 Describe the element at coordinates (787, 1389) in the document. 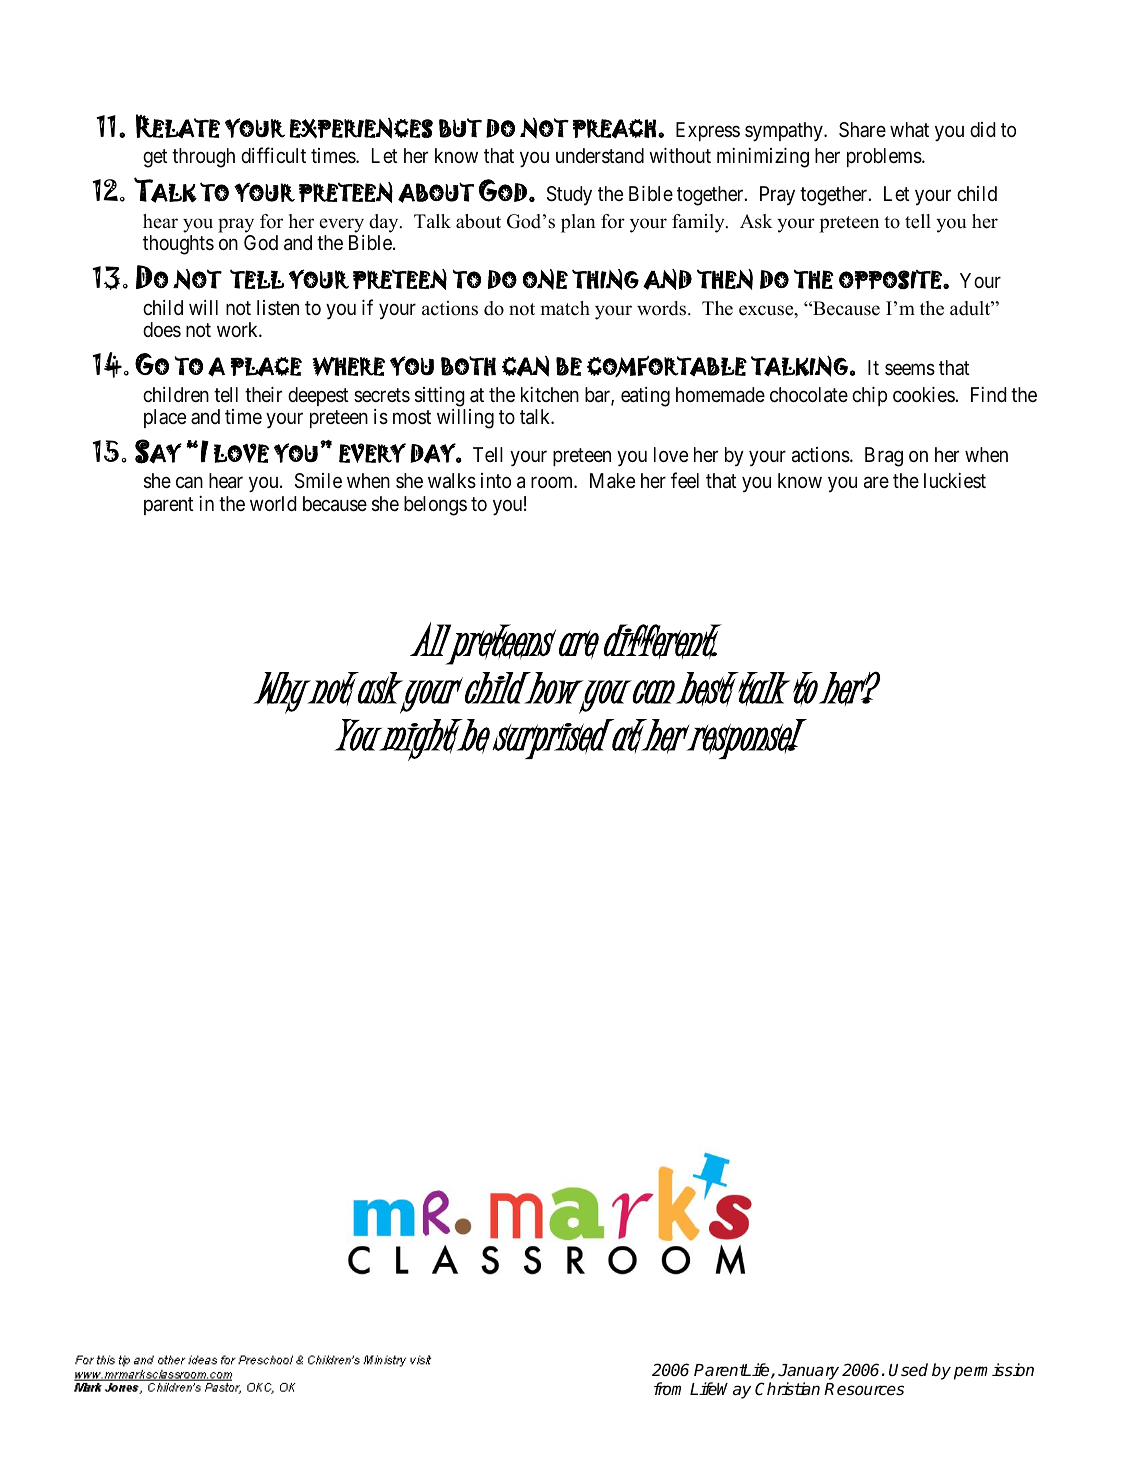

I see `Christian` at that location.
